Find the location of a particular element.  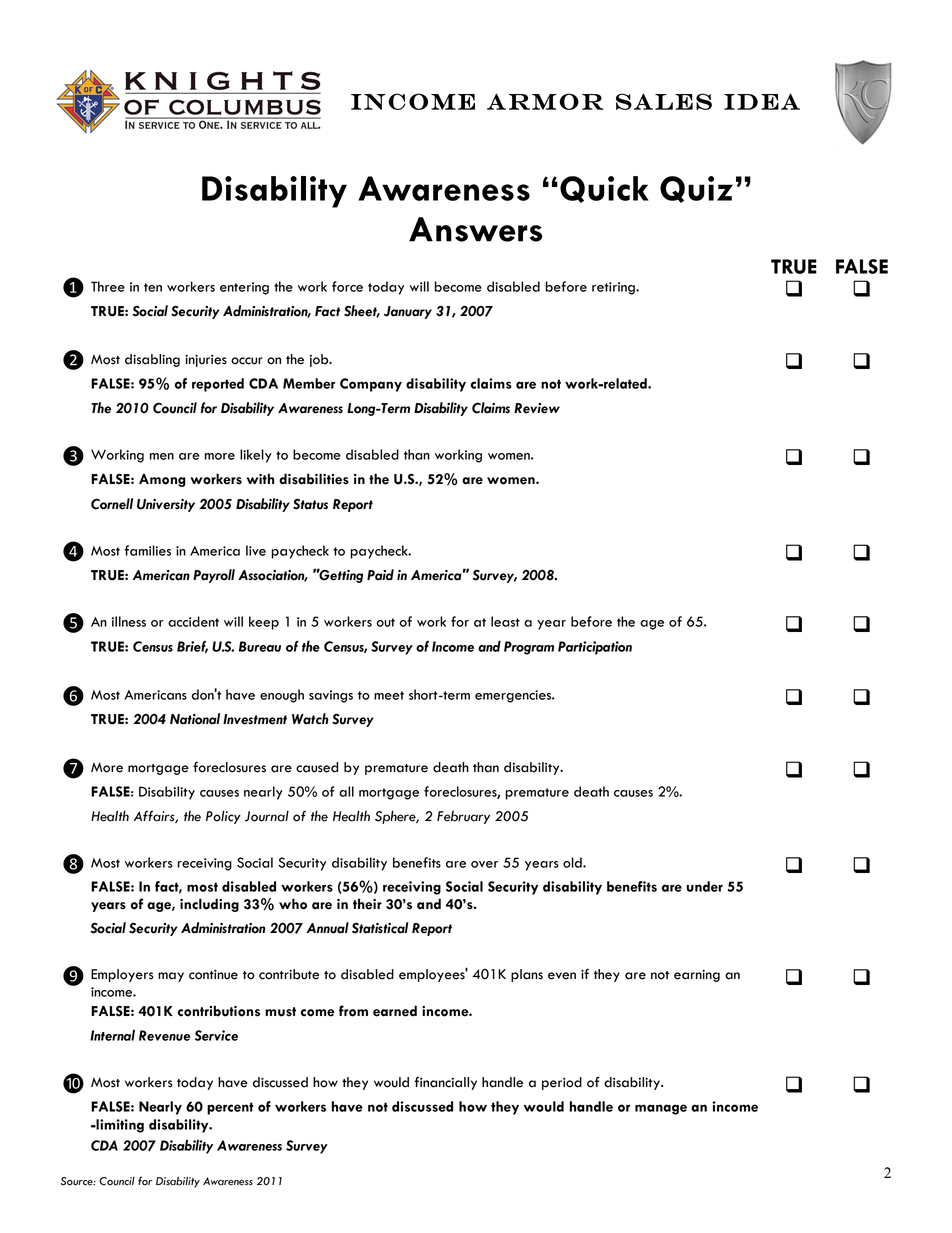

accident is located at coordinates (193, 621).
